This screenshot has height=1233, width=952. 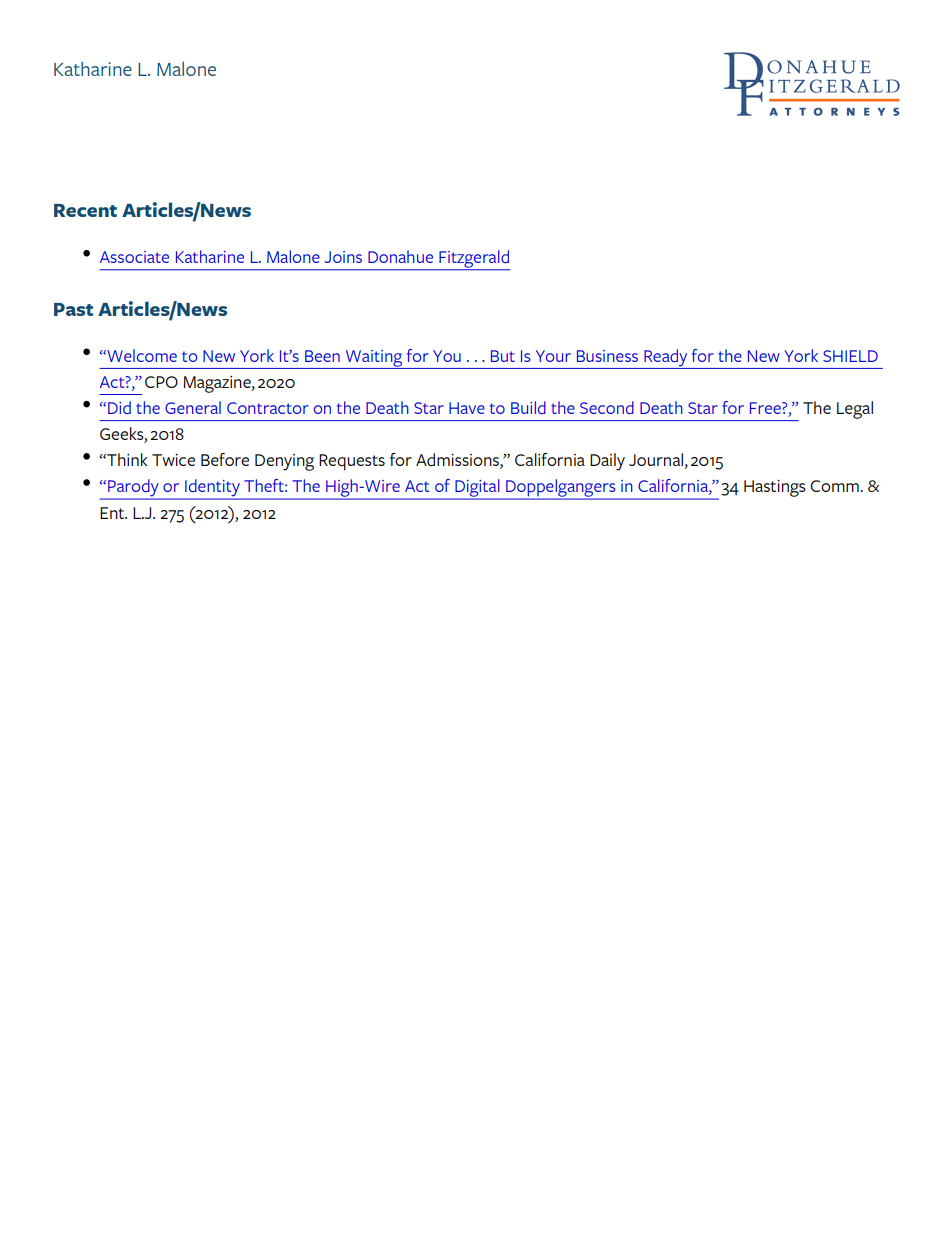 What do you see at coordinates (467, 408) in the screenshot?
I see `Have` at bounding box center [467, 408].
